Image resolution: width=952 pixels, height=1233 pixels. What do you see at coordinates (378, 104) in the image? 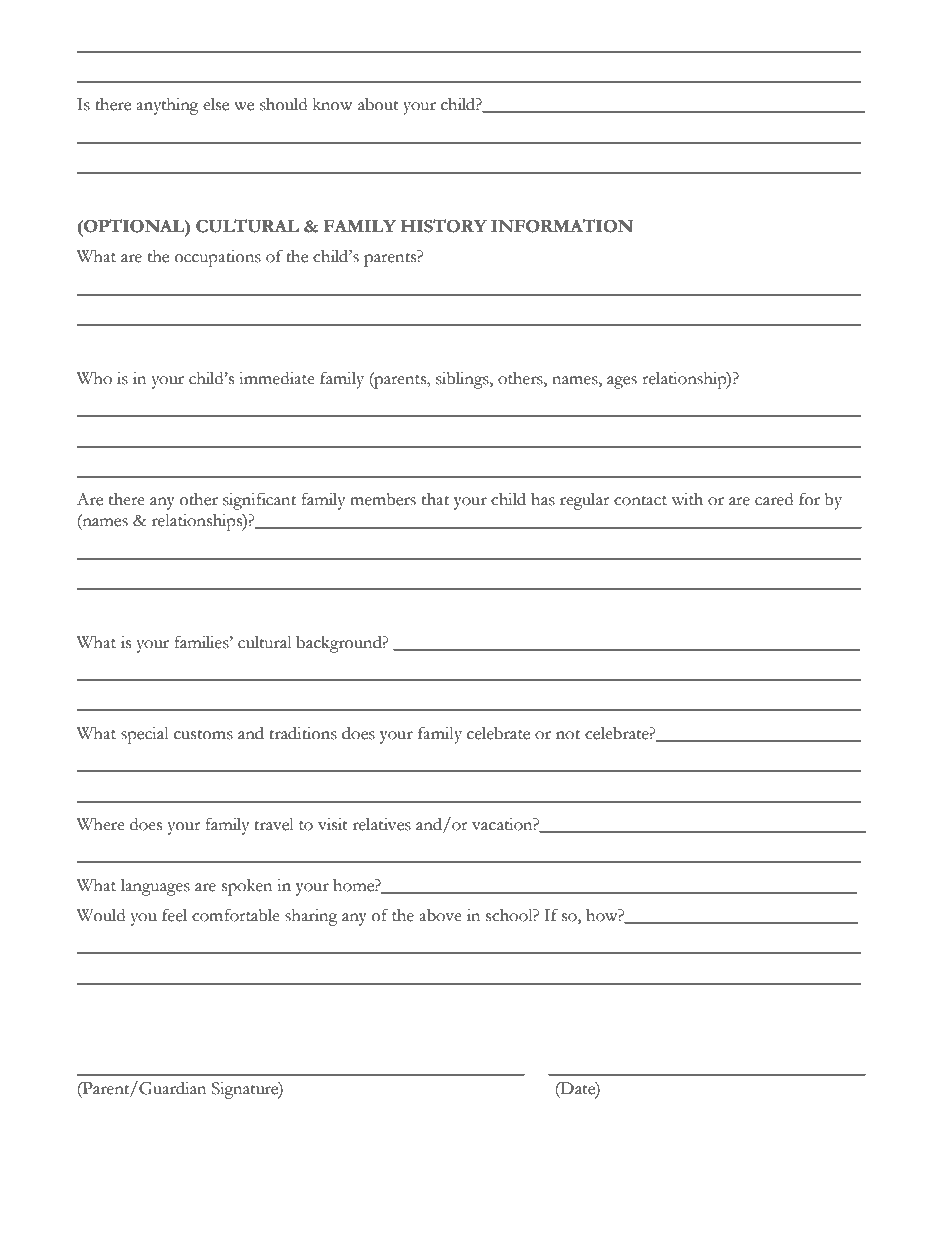
I see `about` at bounding box center [378, 104].
